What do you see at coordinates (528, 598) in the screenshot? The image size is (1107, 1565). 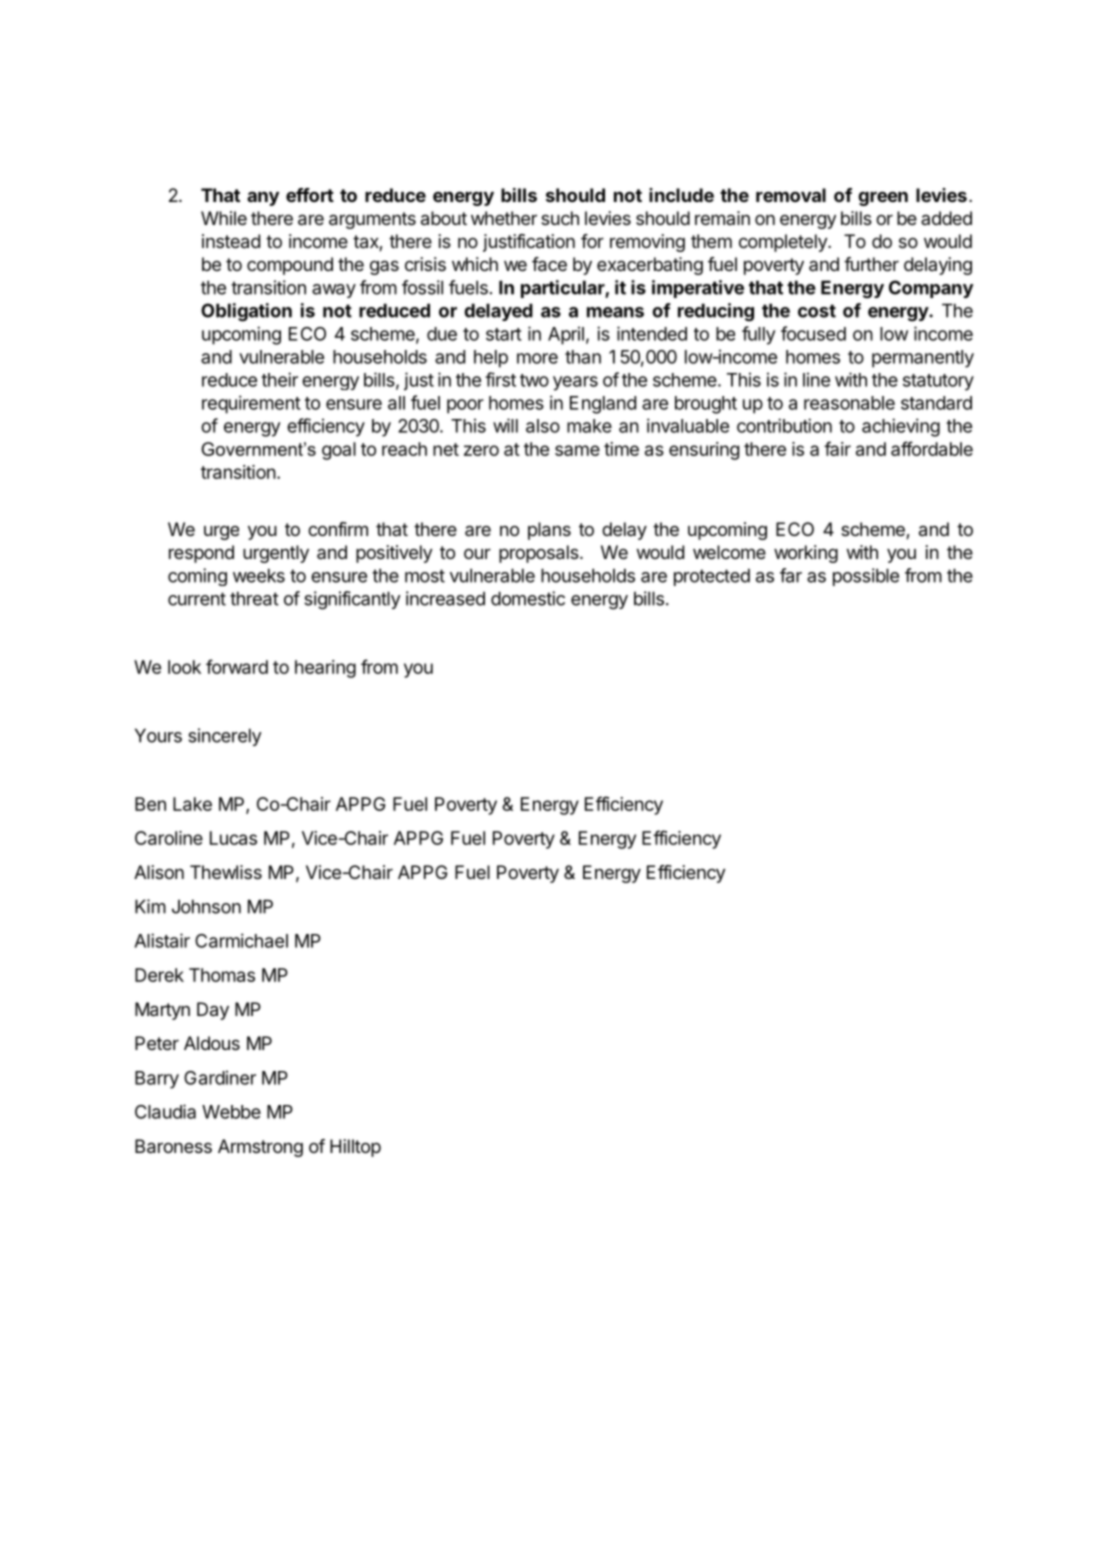 I see `domestic` at bounding box center [528, 598].
